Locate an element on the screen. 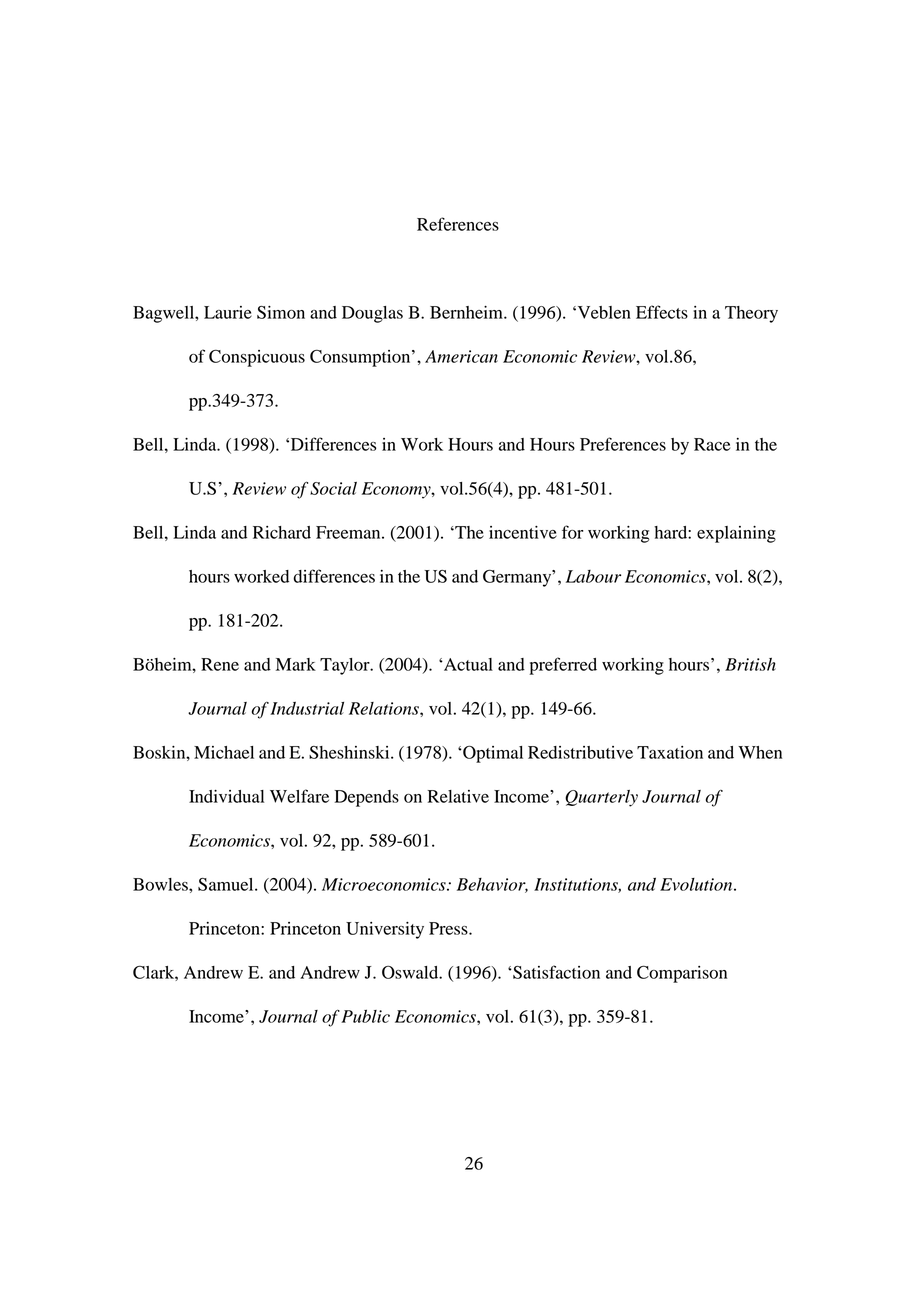 This screenshot has height=1308, width=924. Effects is located at coordinates (662, 312).
